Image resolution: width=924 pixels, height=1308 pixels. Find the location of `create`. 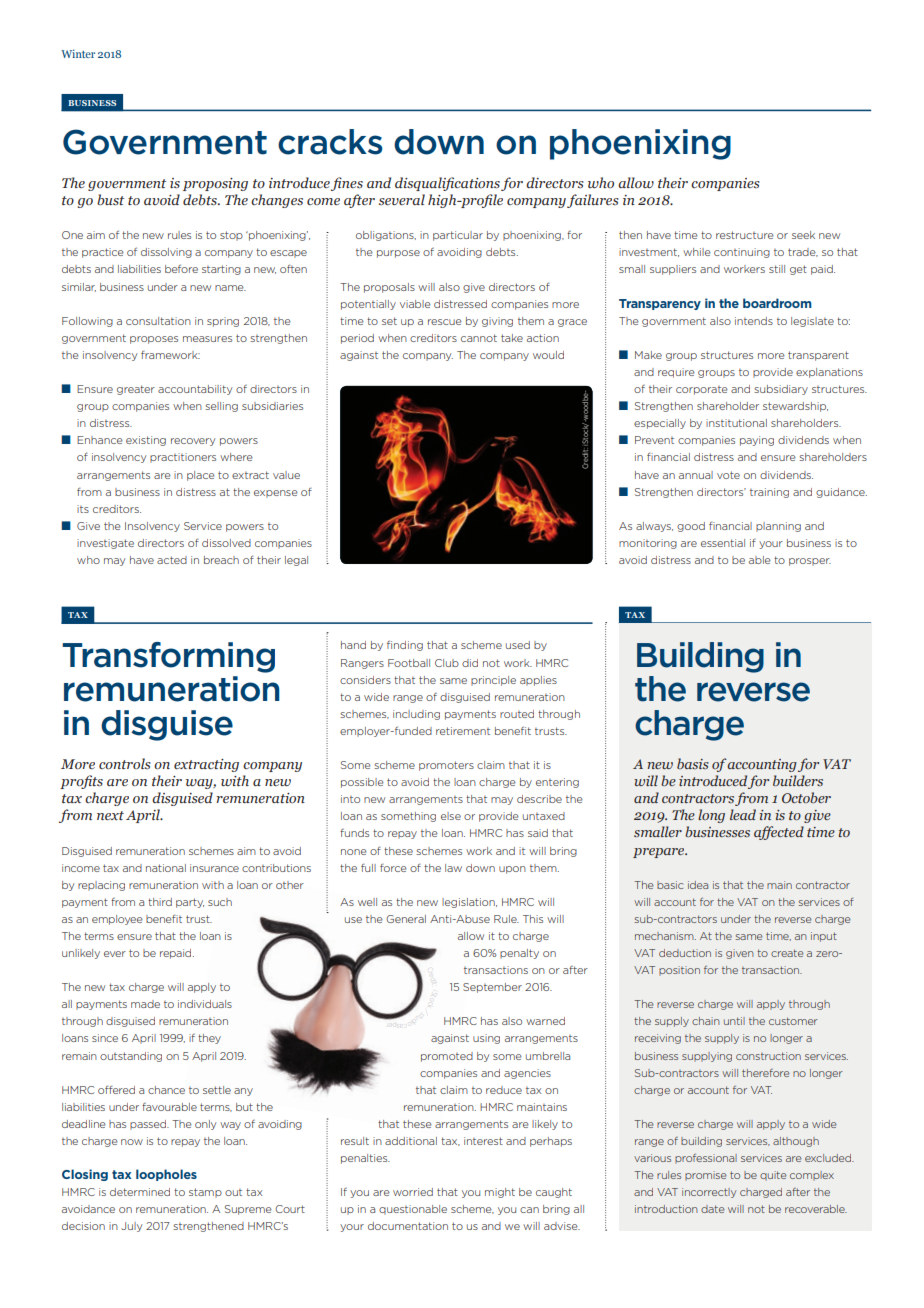

create is located at coordinates (787, 953).
